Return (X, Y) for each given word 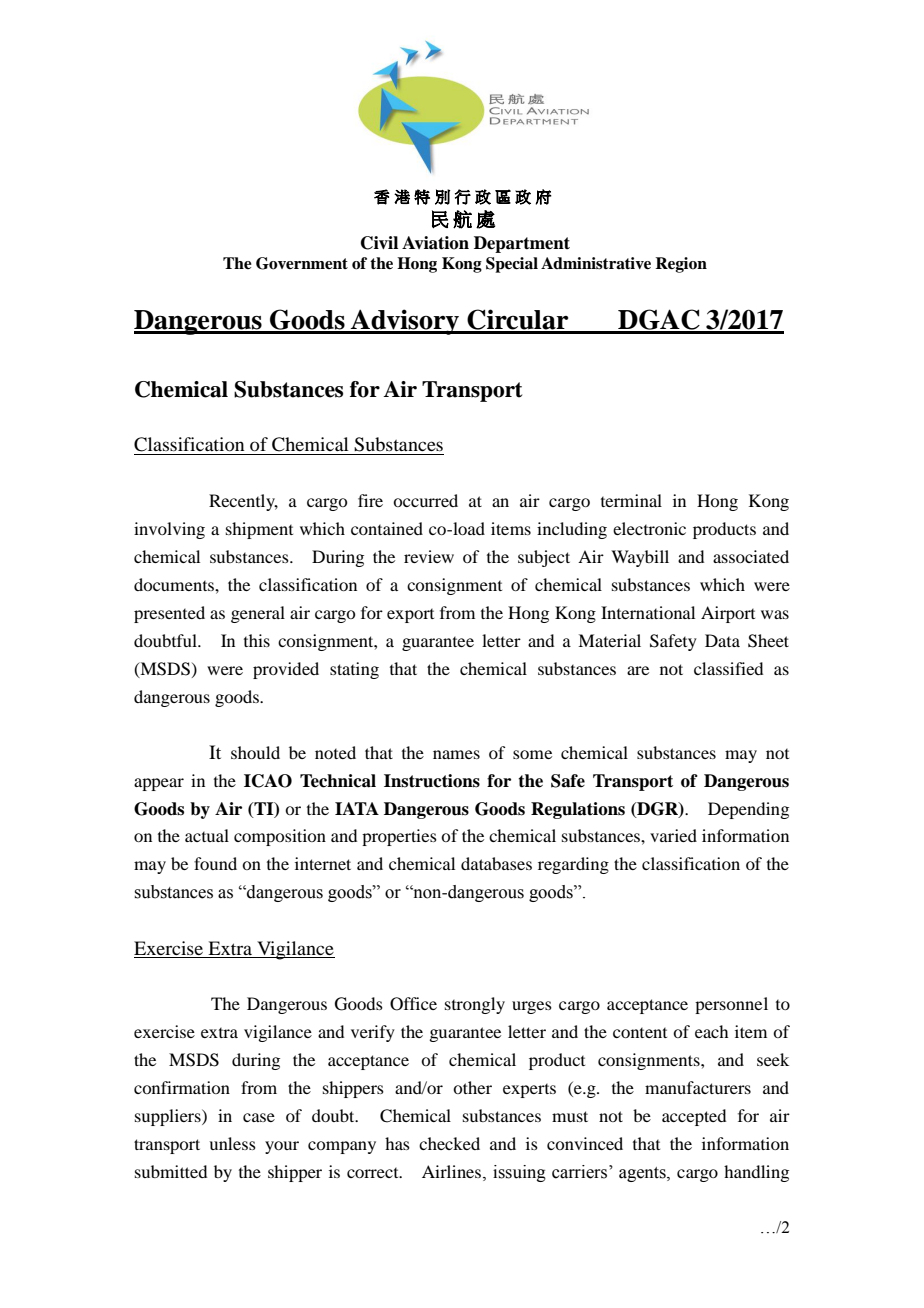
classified (728, 668)
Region (681, 265)
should (255, 752)
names (456, 754)
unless (232, 1143)
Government (302, 263)
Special (512, 265)
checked (449, 1143)
